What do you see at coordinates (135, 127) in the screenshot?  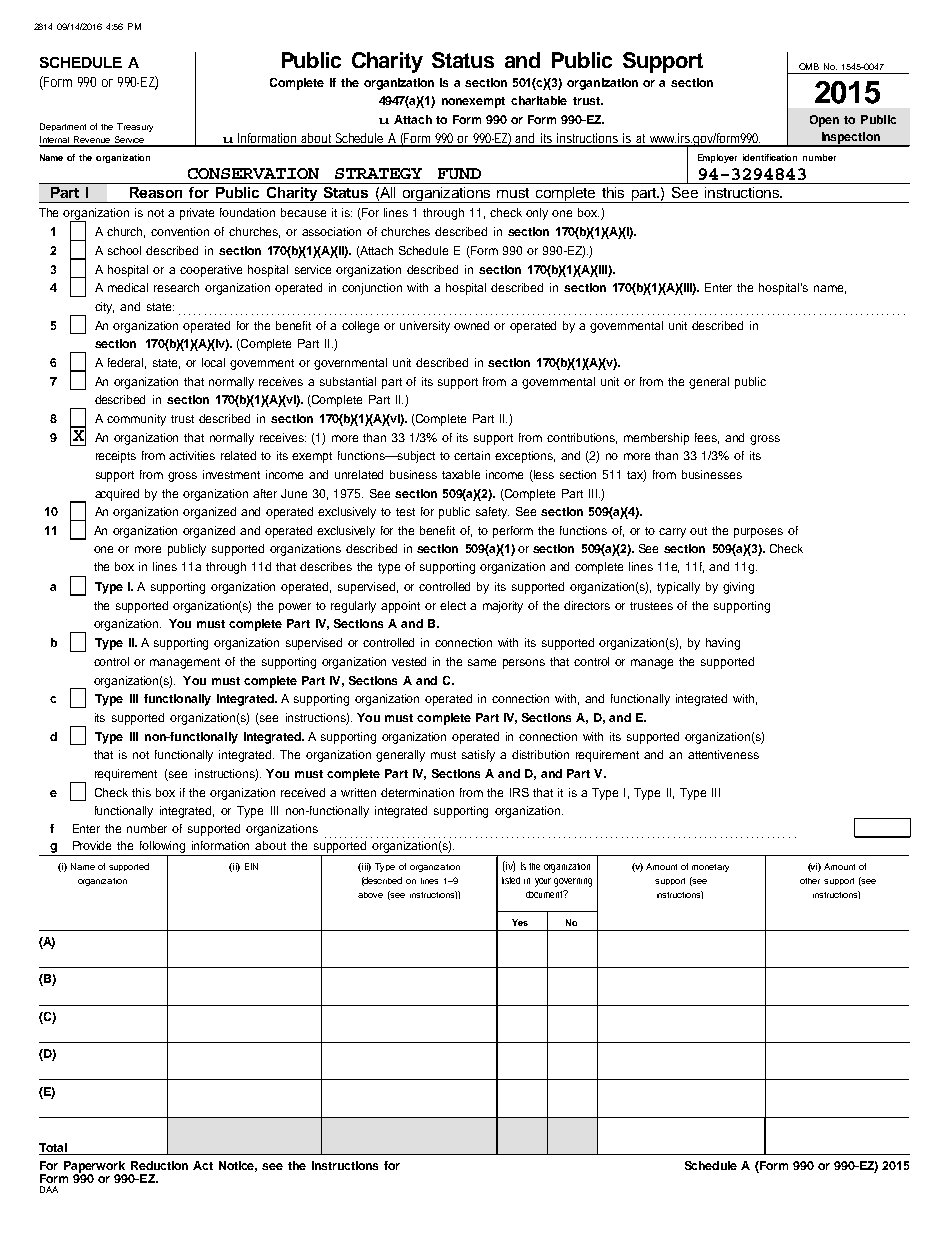 I see `Treasury` at bounding box center [135, 127].
